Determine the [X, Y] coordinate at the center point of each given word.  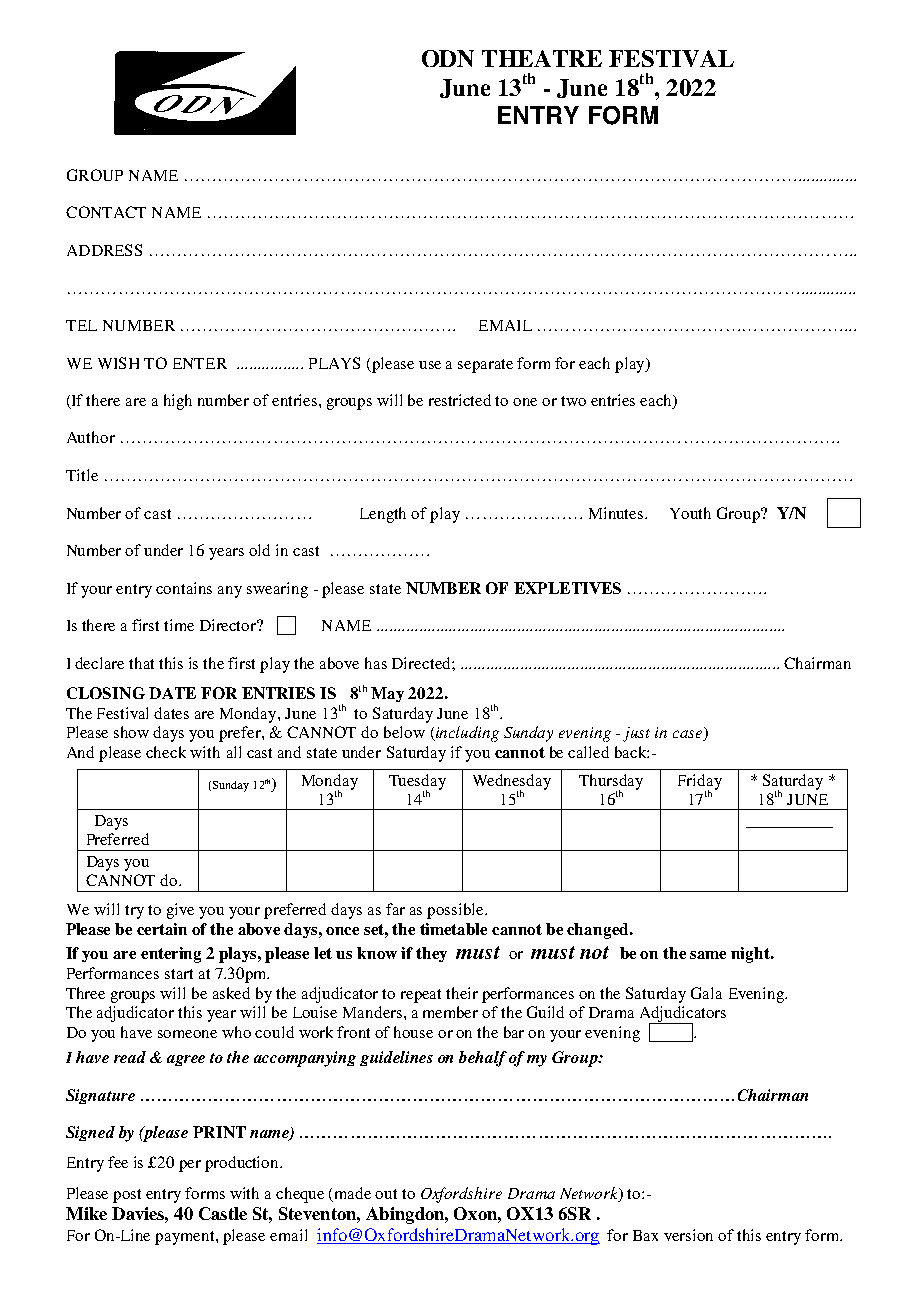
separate [485, 366]
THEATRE [542, 58]
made [353, 1193]
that [141, 663]
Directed [422, 663]
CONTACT [106, 212]
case [689, 735]
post [127, 1196]
